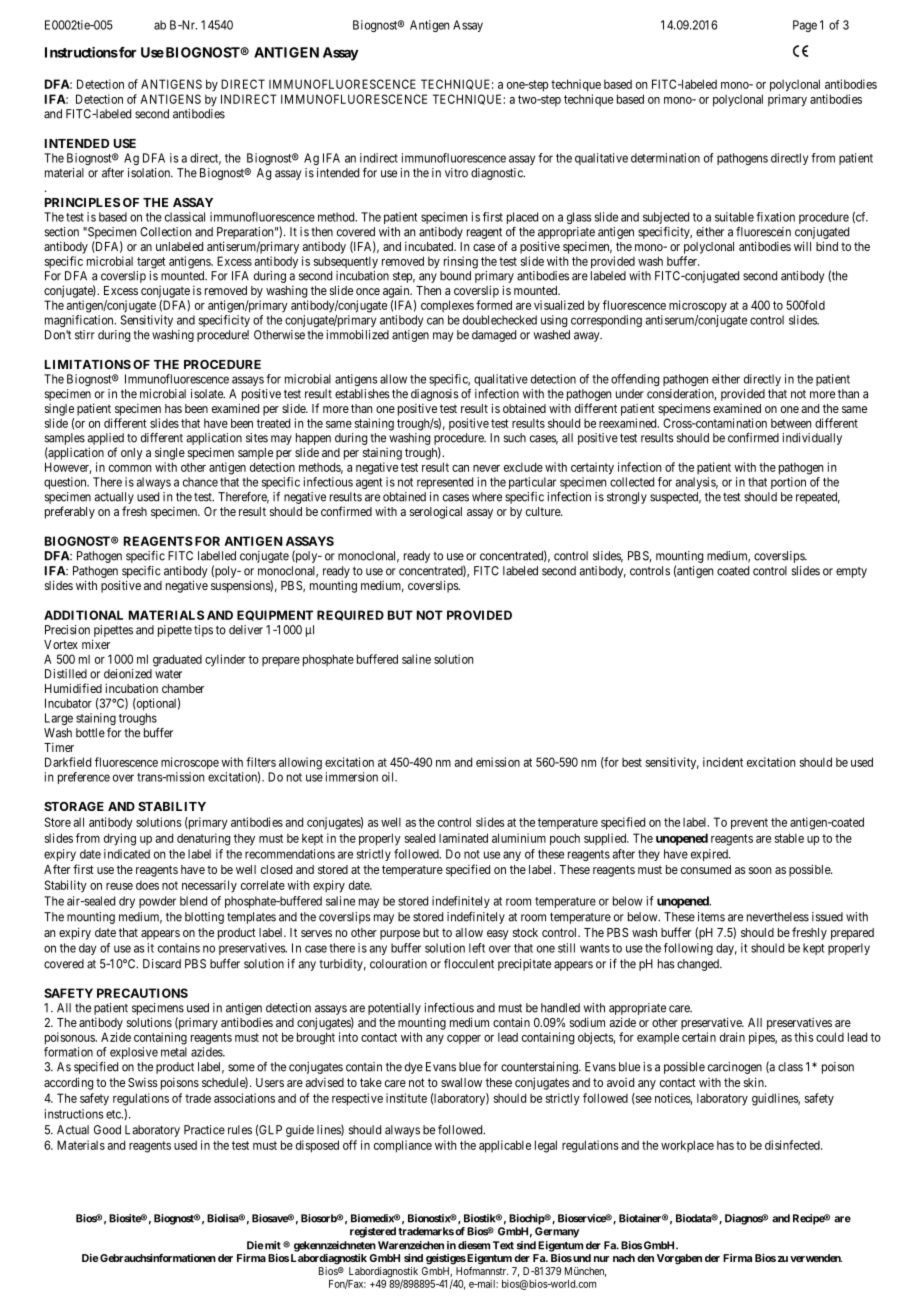 The height and width of the image is (1308, 924). What do you see at coordinates (805, 26) in the image?
I see `Page` at bounding box center [805, 26].
